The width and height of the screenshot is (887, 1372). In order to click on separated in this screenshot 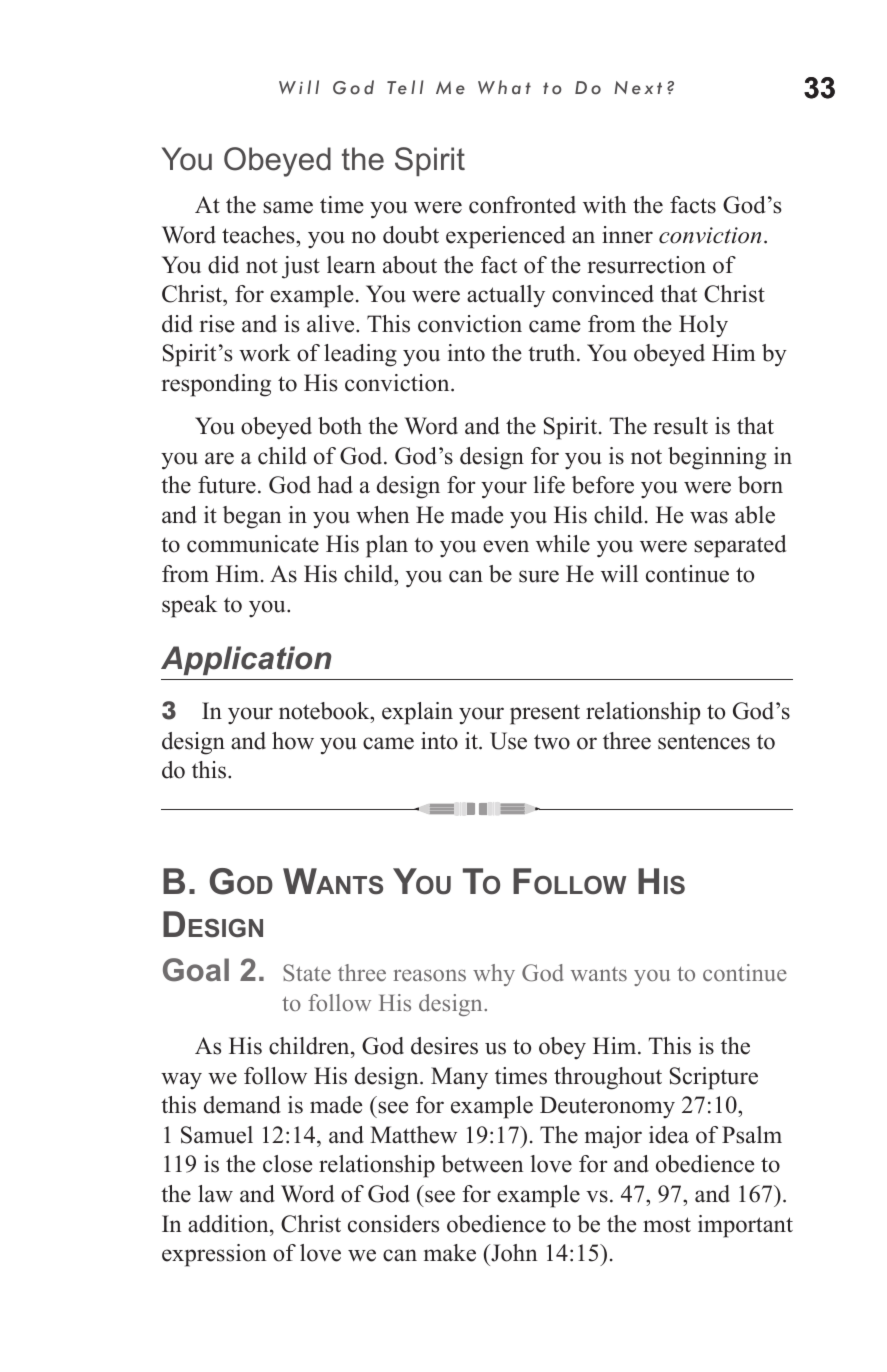, I will do `click(740, 546)`.
